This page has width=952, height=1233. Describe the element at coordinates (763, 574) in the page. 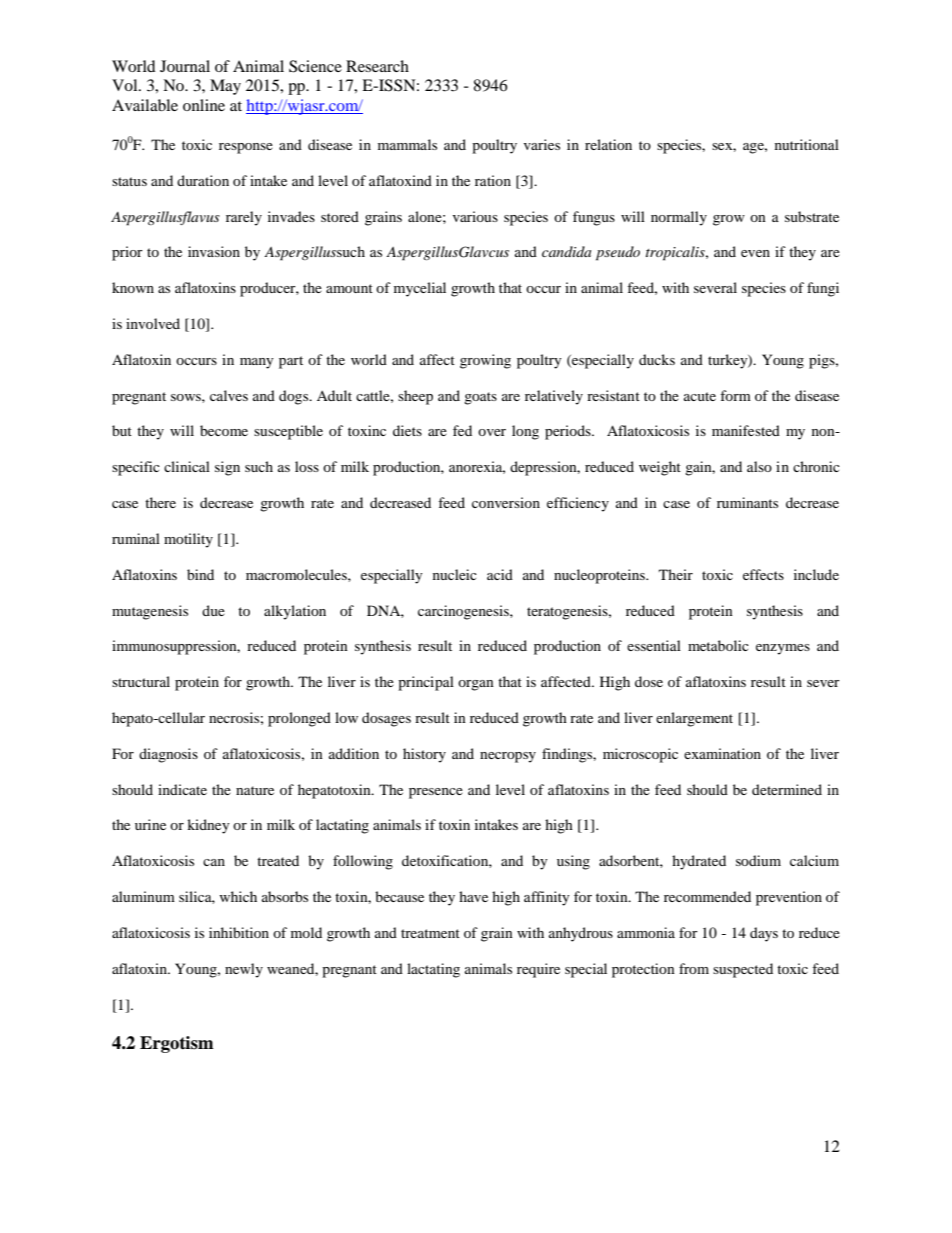

I see `effects` at that location.
